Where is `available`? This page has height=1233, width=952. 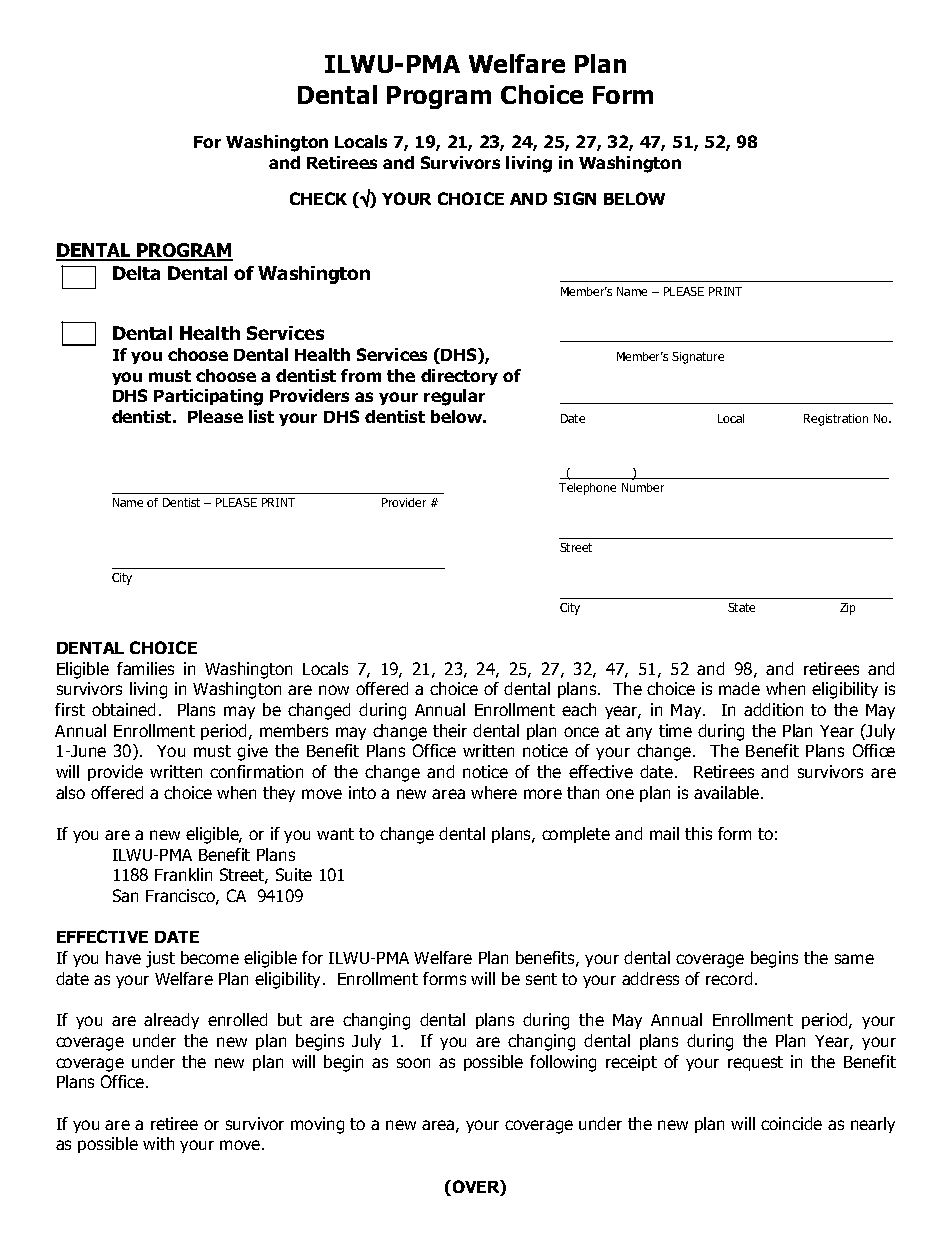 available is located at coordinates (728, 792).
